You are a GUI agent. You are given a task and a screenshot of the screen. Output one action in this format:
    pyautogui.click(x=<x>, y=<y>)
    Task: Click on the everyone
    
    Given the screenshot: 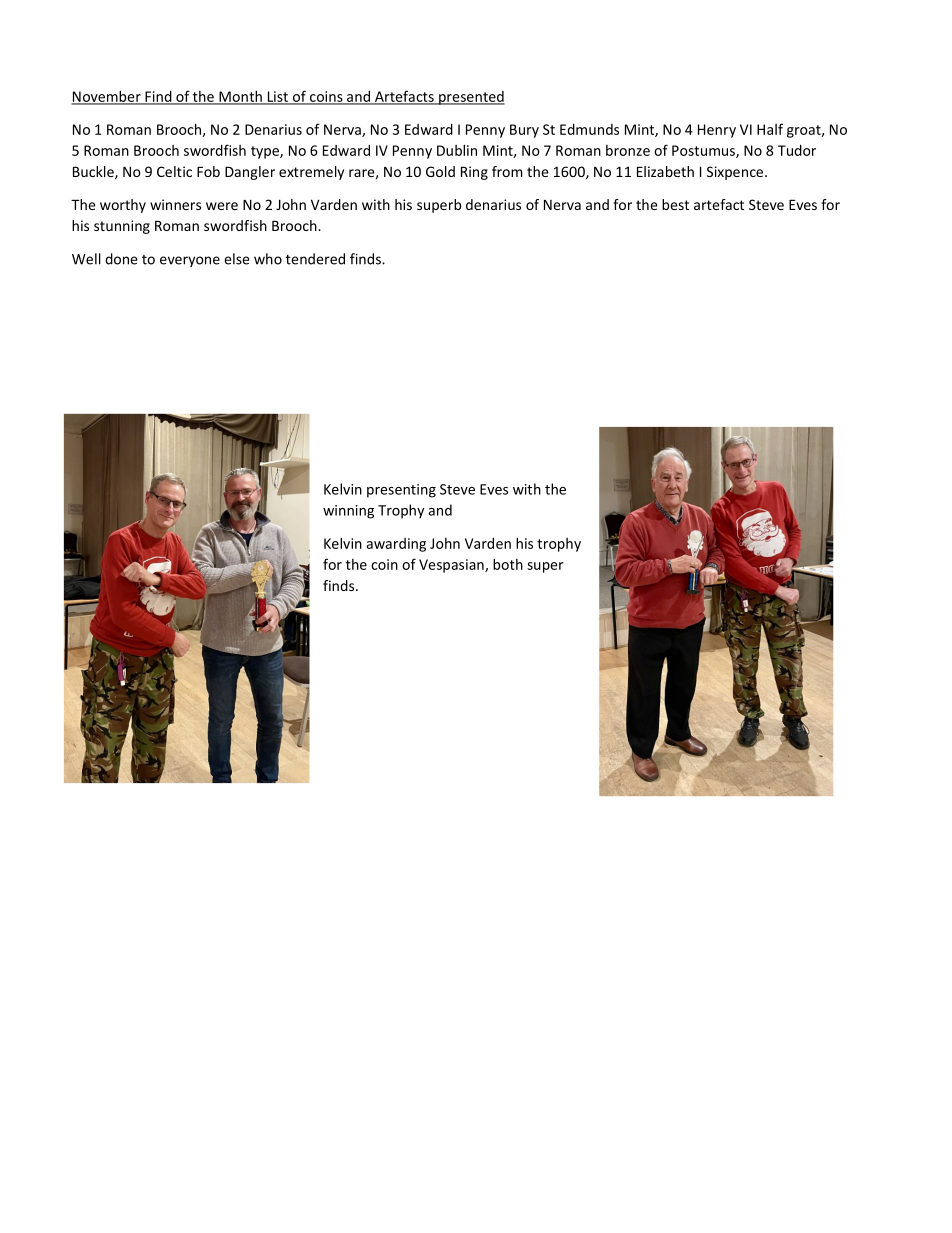 What is the action you would take?
    pyautogui.click(x=190, y=261)
